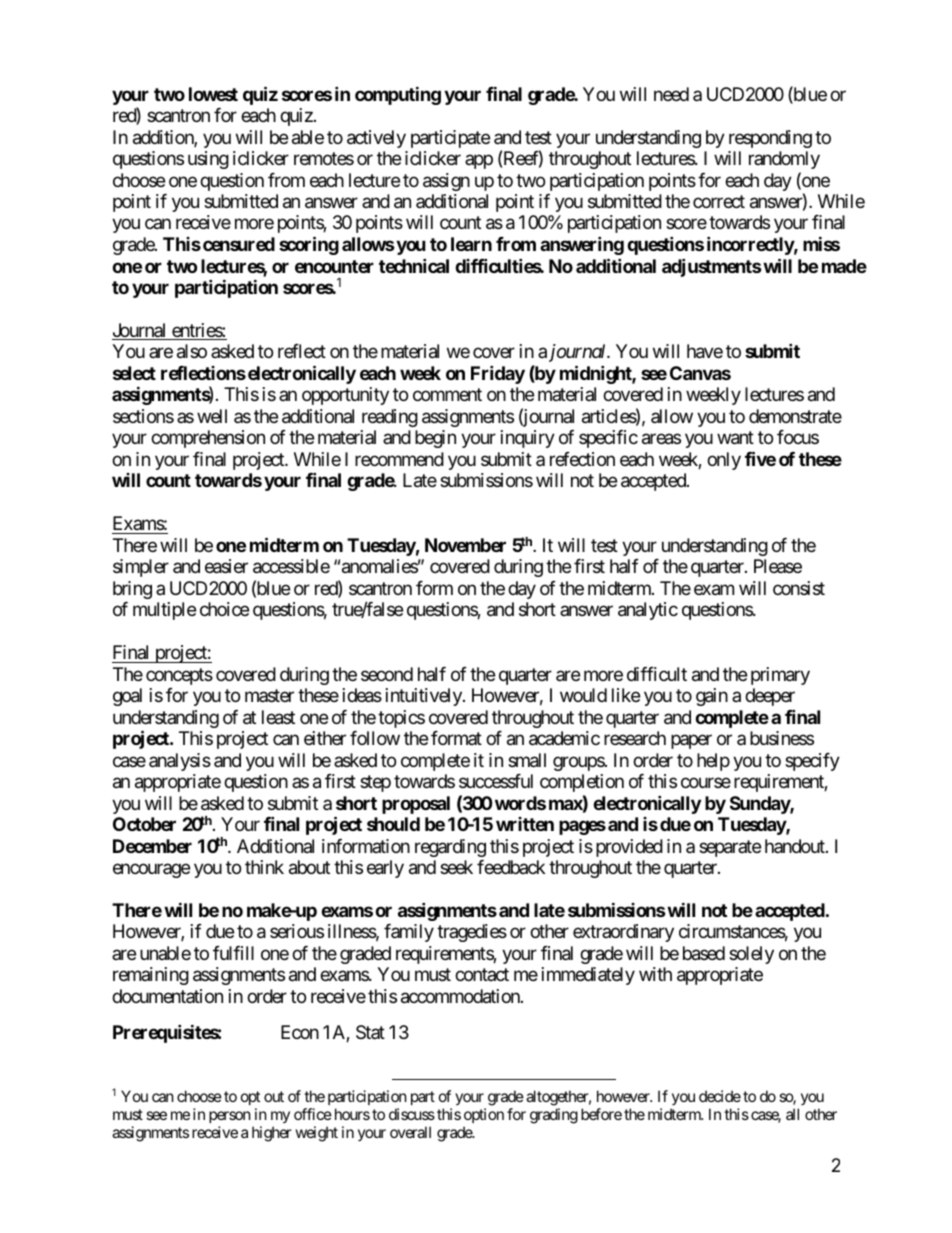  I want to click on begin, so click(435, 439).
